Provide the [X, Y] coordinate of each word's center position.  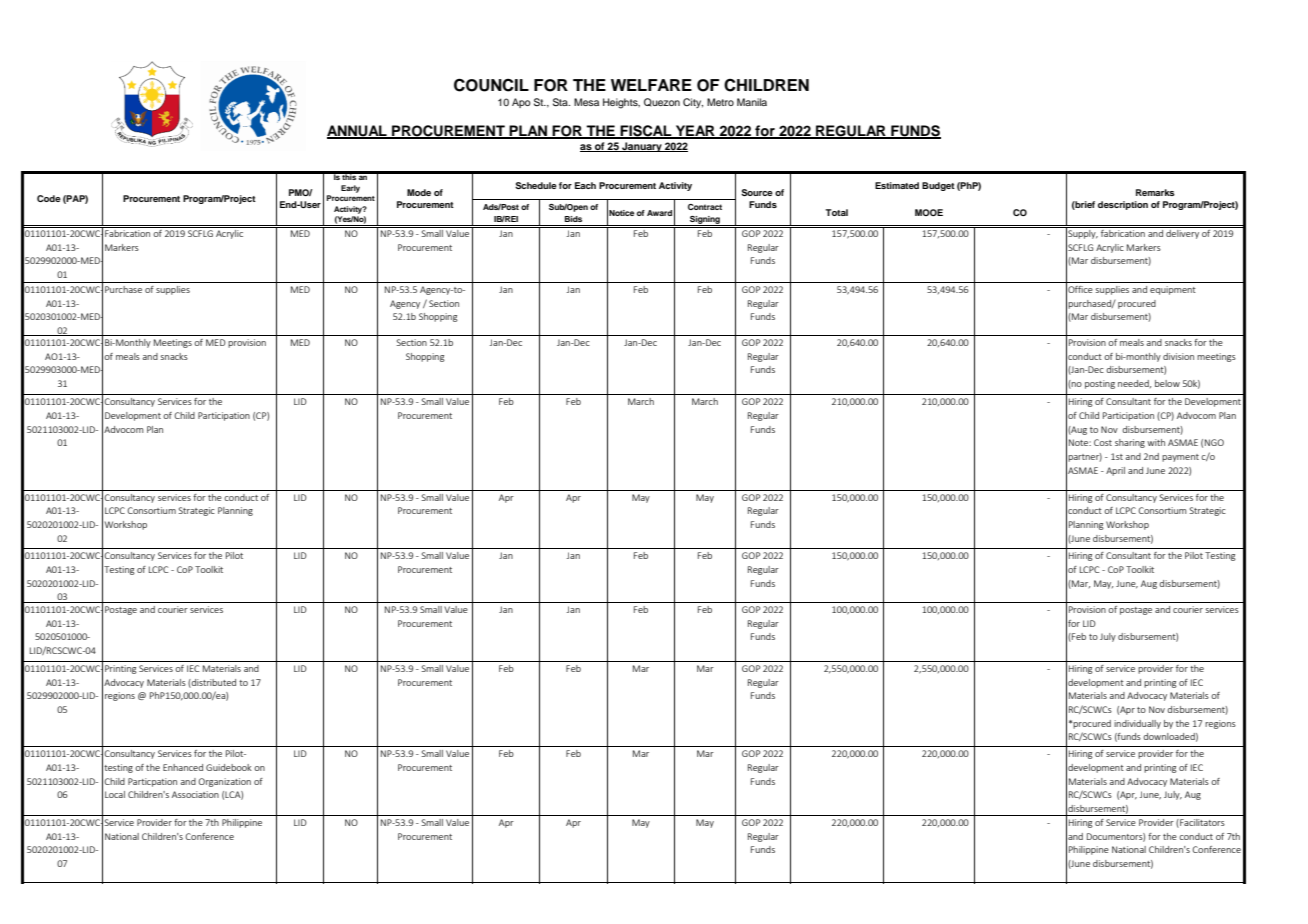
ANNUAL [358, 132]
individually [1137, 724]
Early [350, 189]
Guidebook [229, 767]
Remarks [1155, 192]
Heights [621, 103]
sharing [1130, 443]
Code [49, 198]
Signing [705, 221]
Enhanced [183, 767]
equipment [1173, 290]
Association [195, 794]
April [1115, 471]
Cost [1103, 442]
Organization [224, 782]
